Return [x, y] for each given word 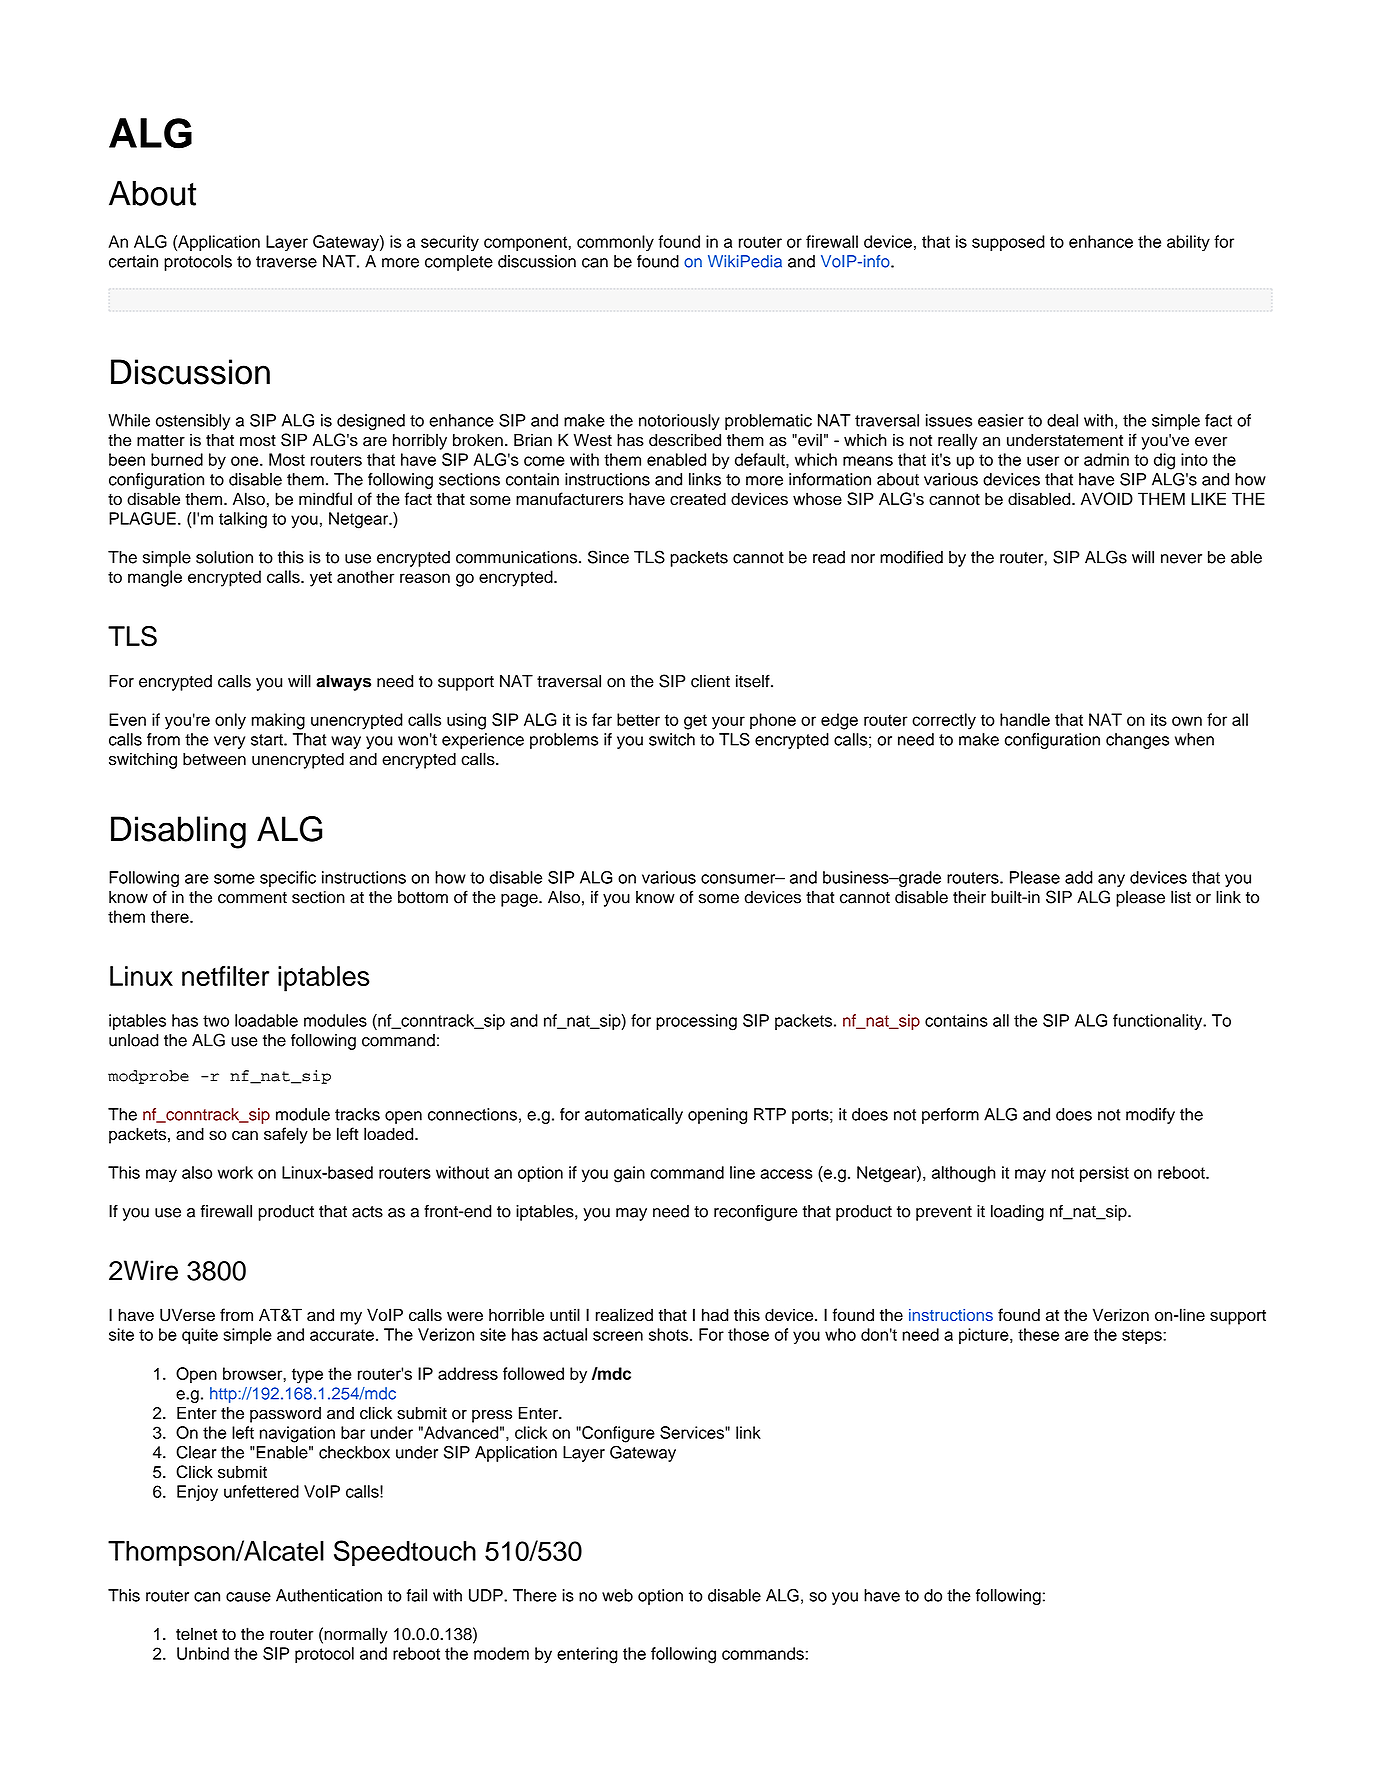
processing [696, 1022]
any [1111, 880]
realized [624, 1315]
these [1038, 1334]
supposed [1008, 243]
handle [1025, 719]
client [710, 681]
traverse [286, 262]
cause [248, 1597]
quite [200, 1336]
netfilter [225, 976]
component [526, 243]
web [617, 1595]
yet [321, 579]
